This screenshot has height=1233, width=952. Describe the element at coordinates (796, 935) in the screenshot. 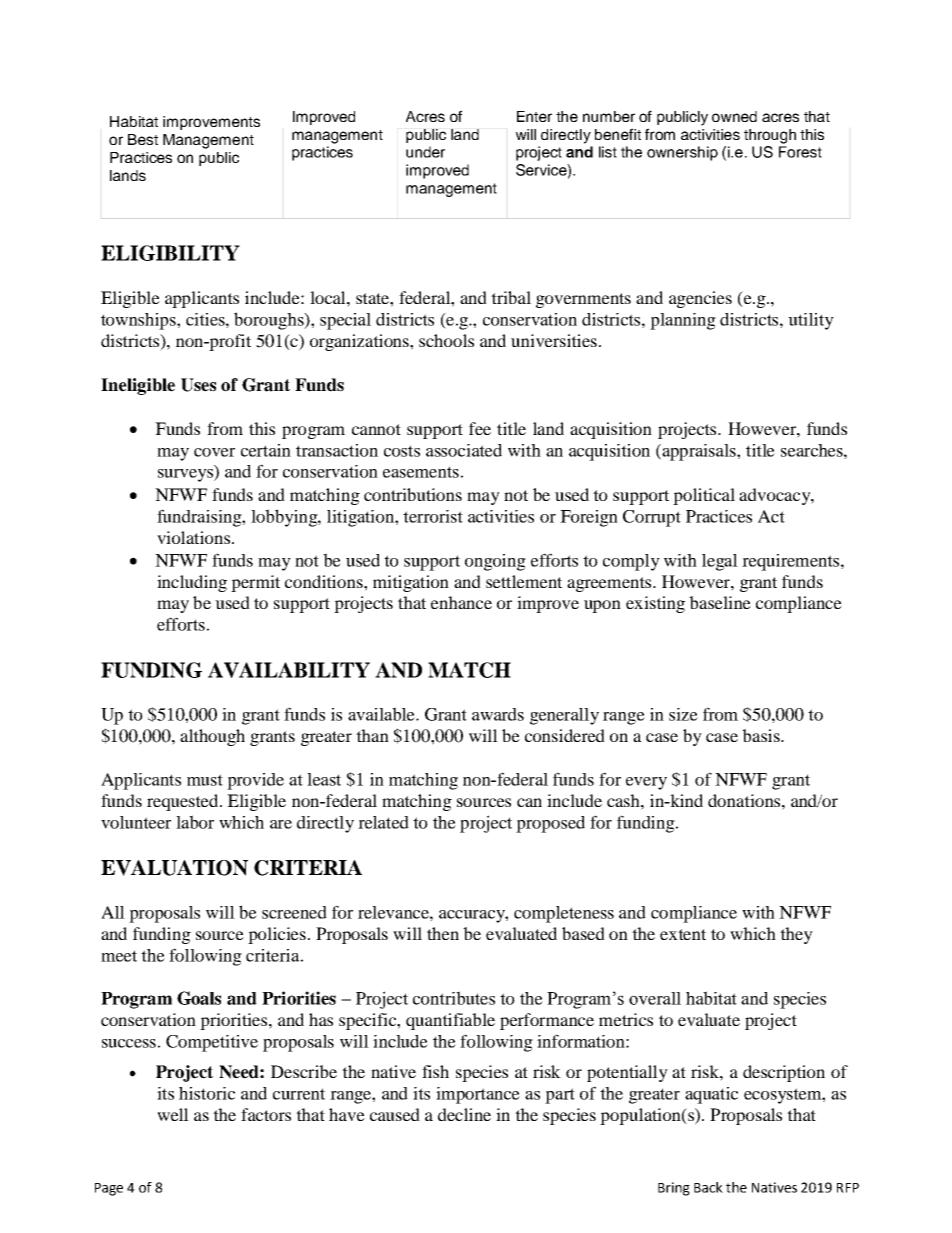

I see `they` at that location.
